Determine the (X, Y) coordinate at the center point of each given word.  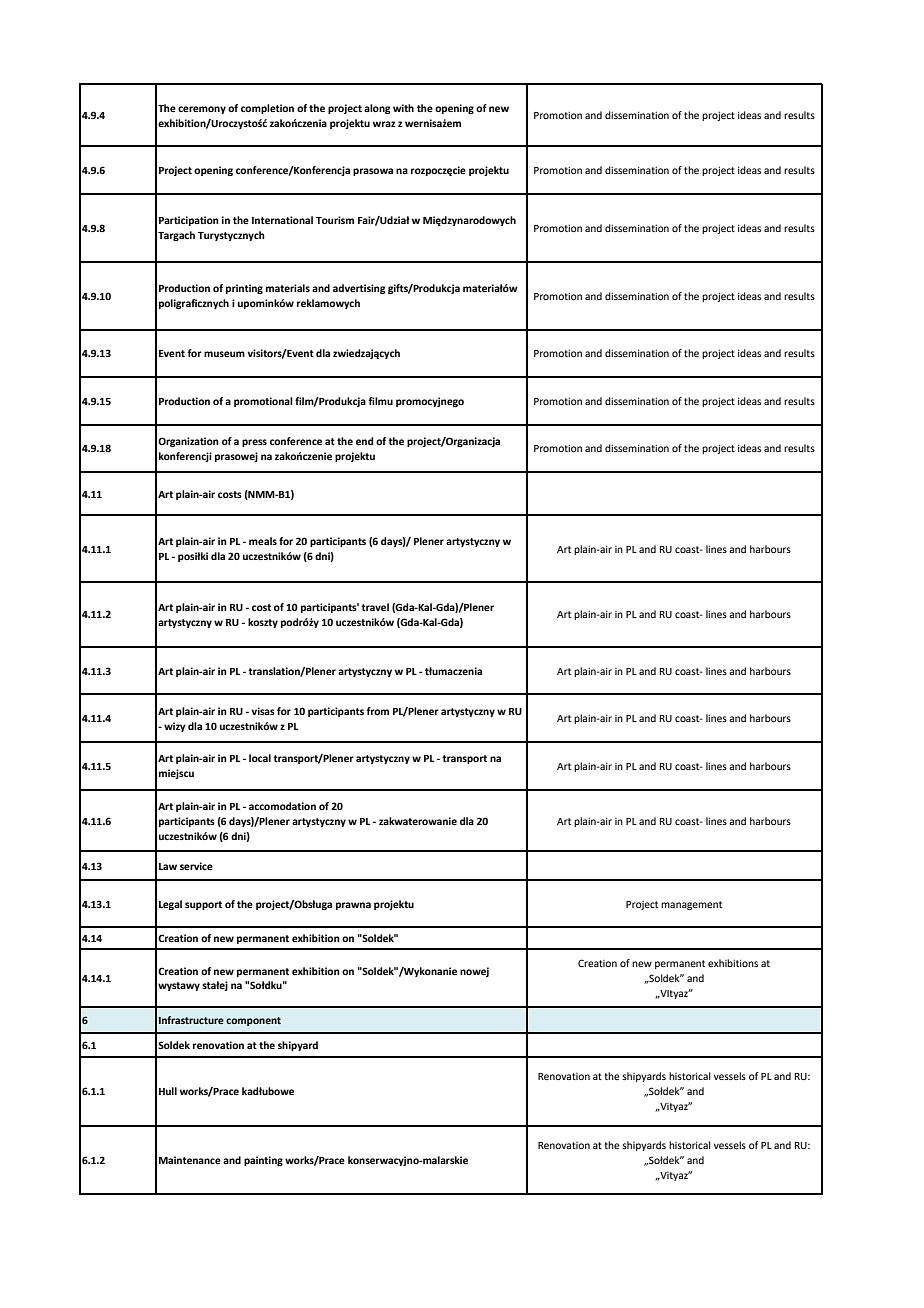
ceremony (202, 110)
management (691, 905)
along (377, 109)
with (403, 108)
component (253, 1021)
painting (263, 1161)
